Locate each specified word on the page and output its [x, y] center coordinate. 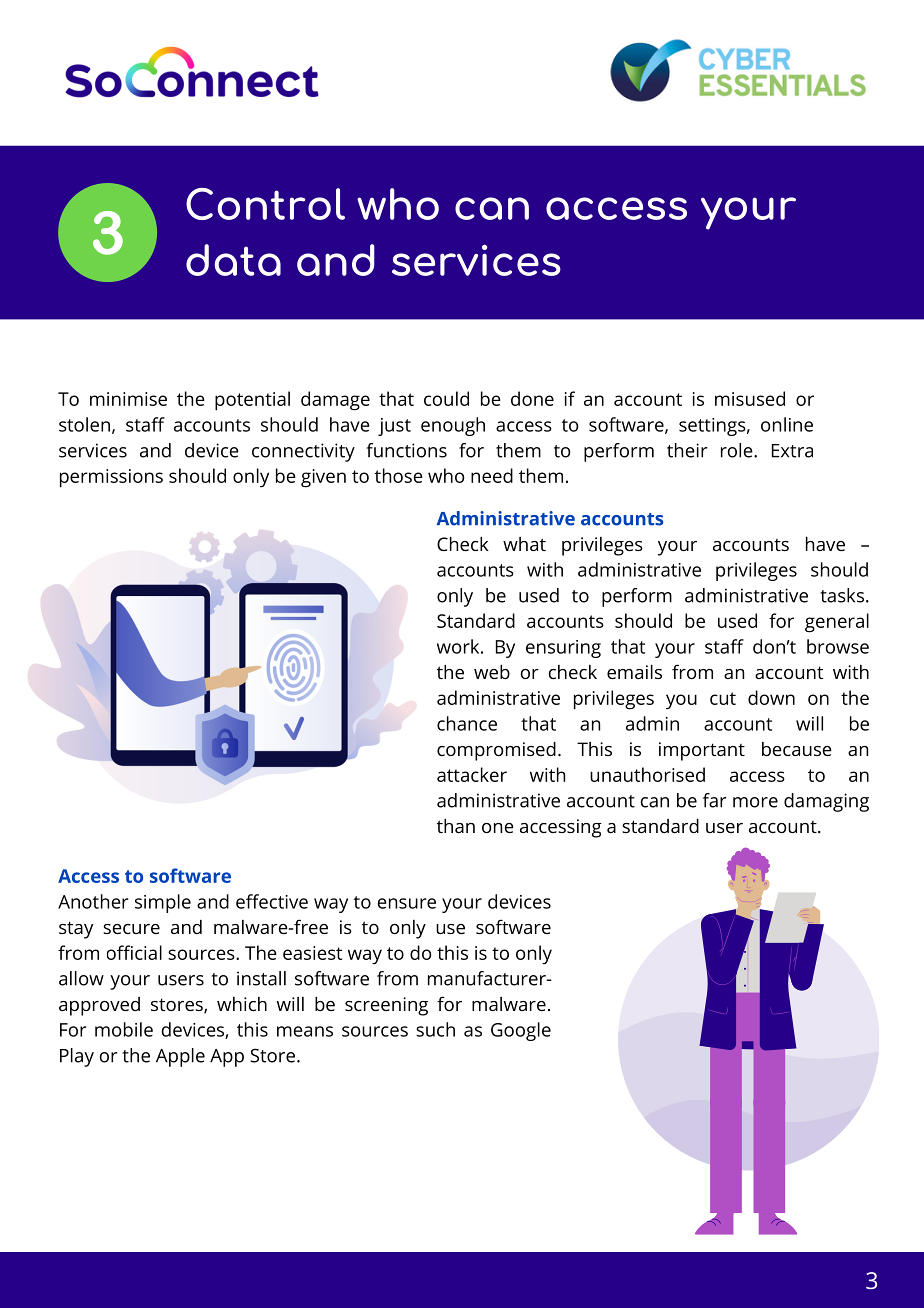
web [492, 672]
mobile [124, 1029]
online [787, 424]
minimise [128, 399]
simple [163, 903]
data [233, 260]
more [755, 802]
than [456, 826]
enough [453, 426]
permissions [111, 478]
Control [265, 204]
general [837, 623]
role [738, 450]
